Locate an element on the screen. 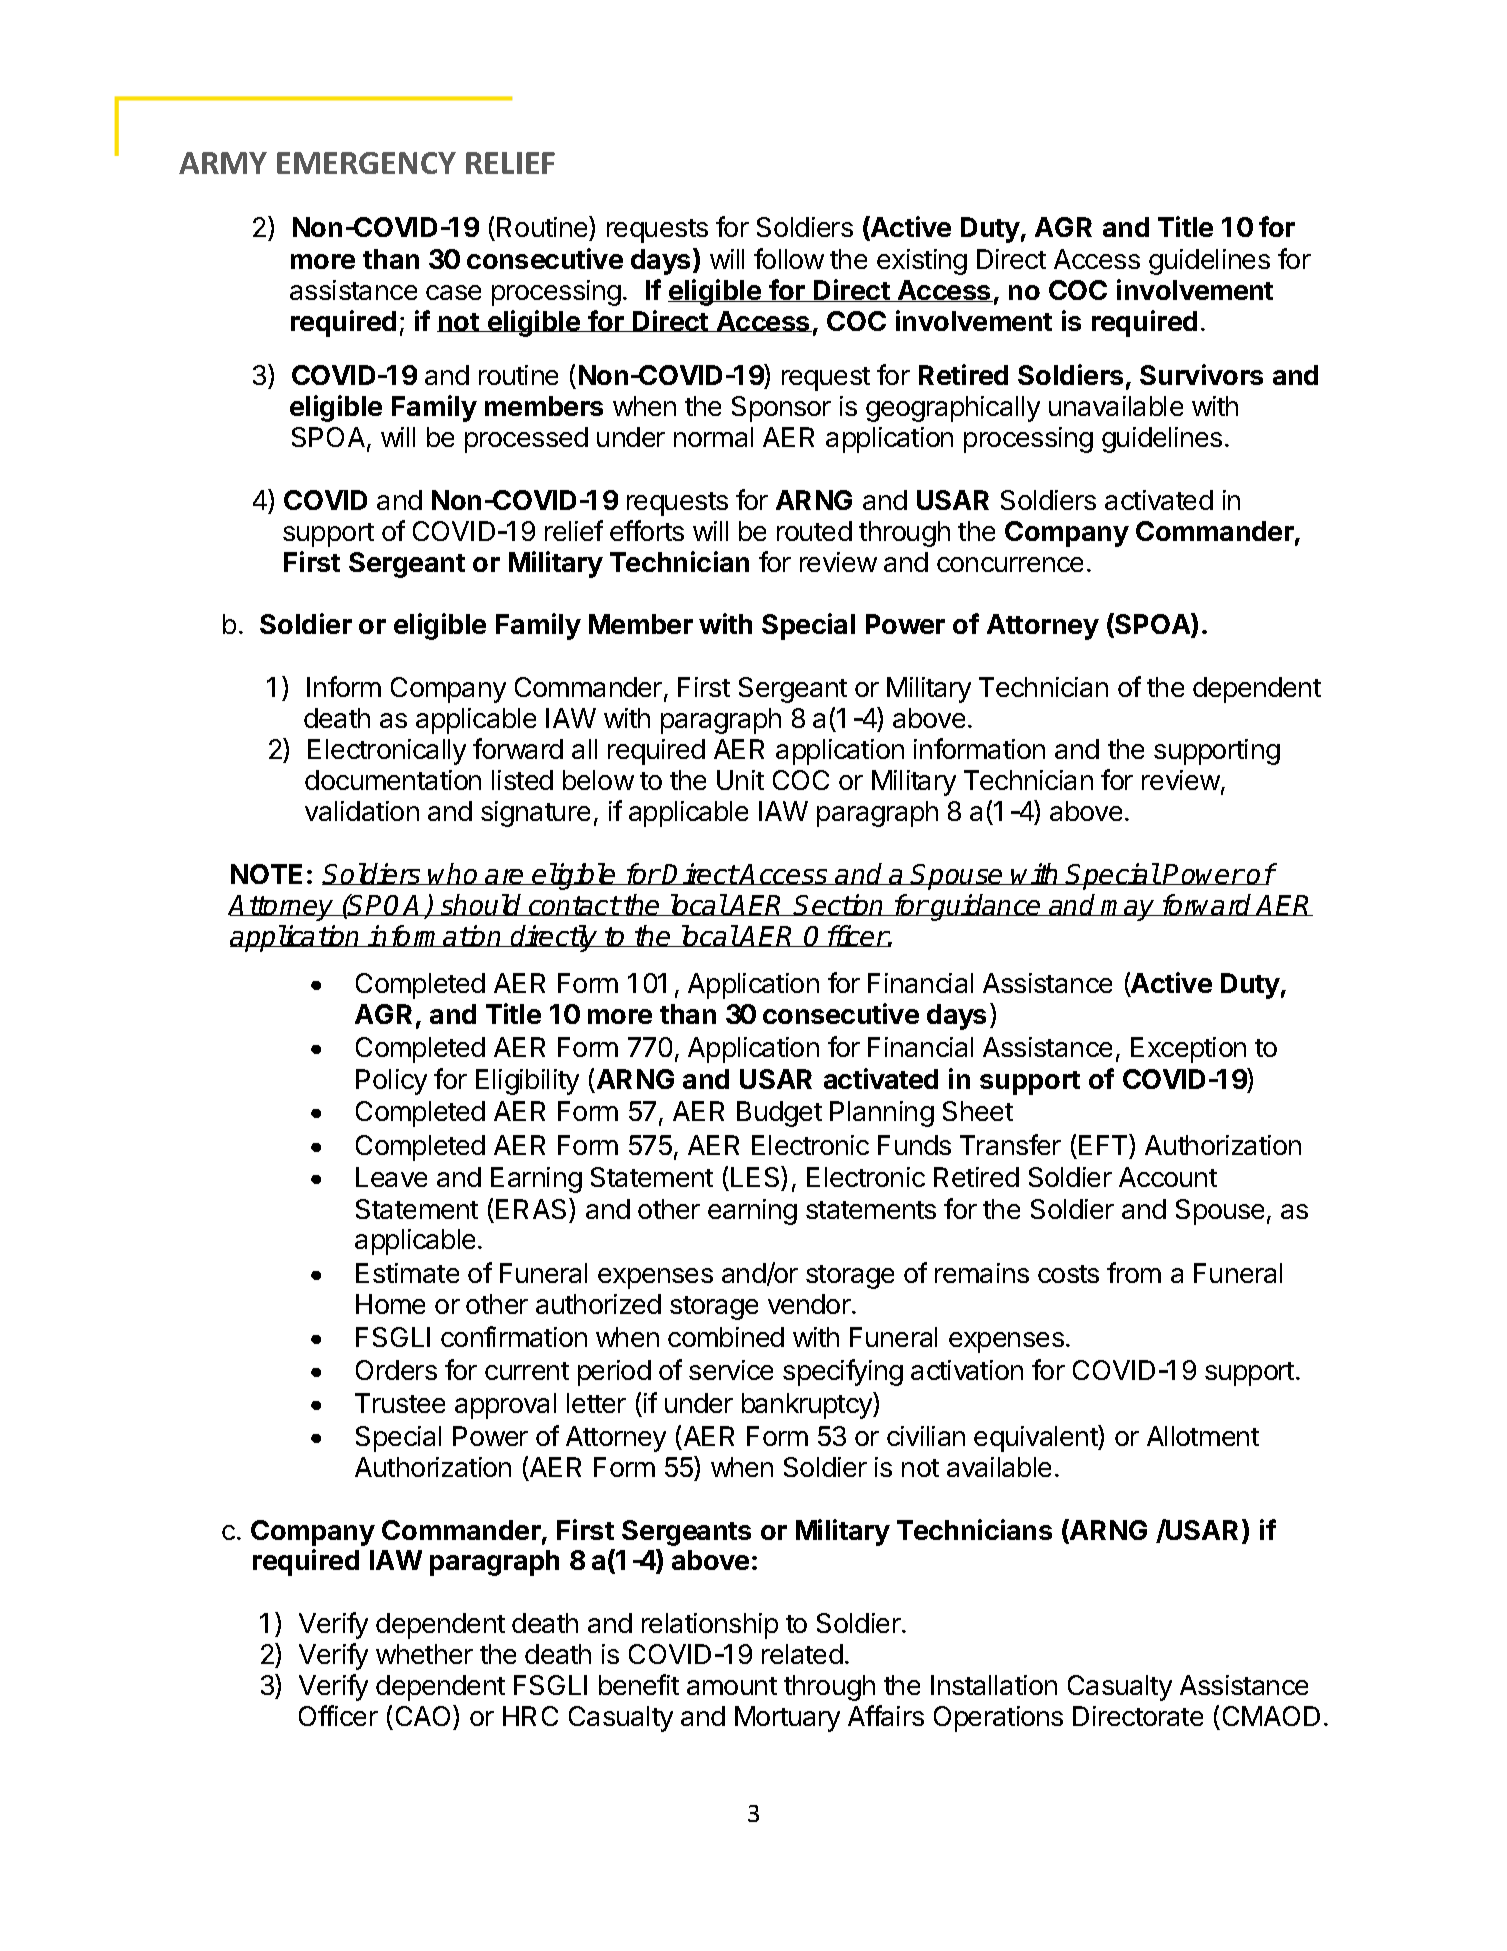 This screenshot has height=1951, width=1507. whether is located at coordinates (424, 1654).
